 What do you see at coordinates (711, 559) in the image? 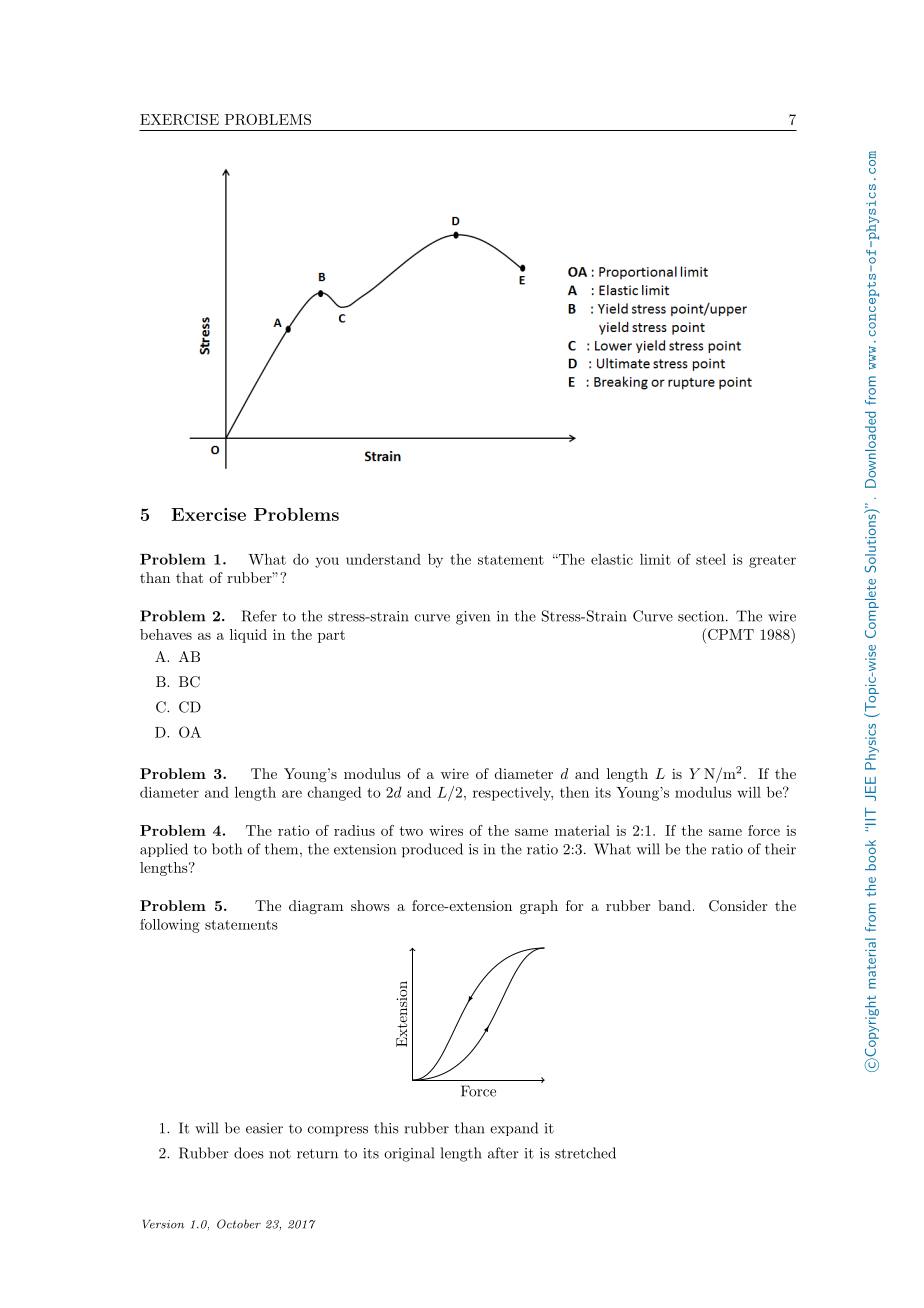
I see `steel` at bounding box center [711, 559].
